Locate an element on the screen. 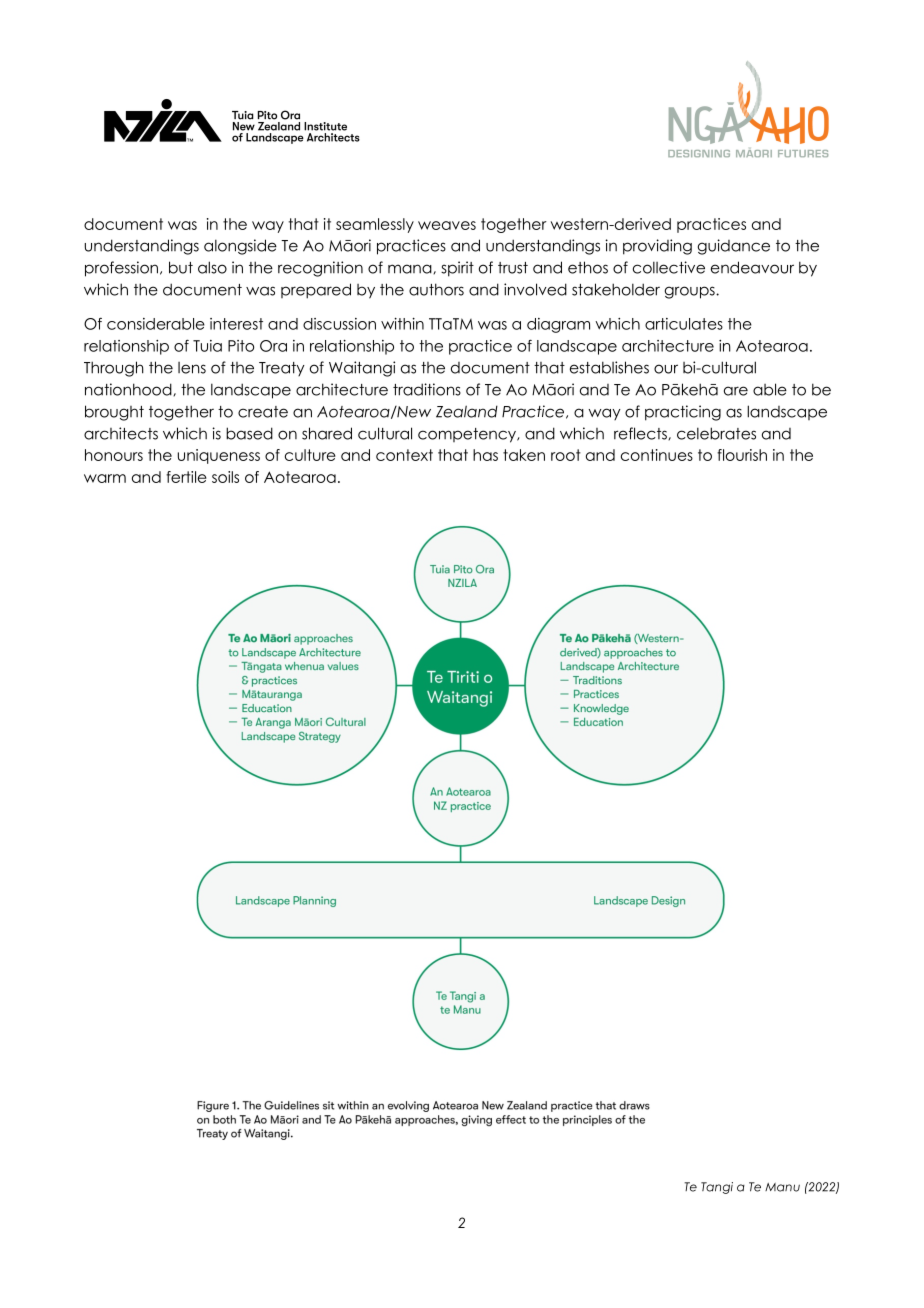  soils is located at coordinates (225, 477).
